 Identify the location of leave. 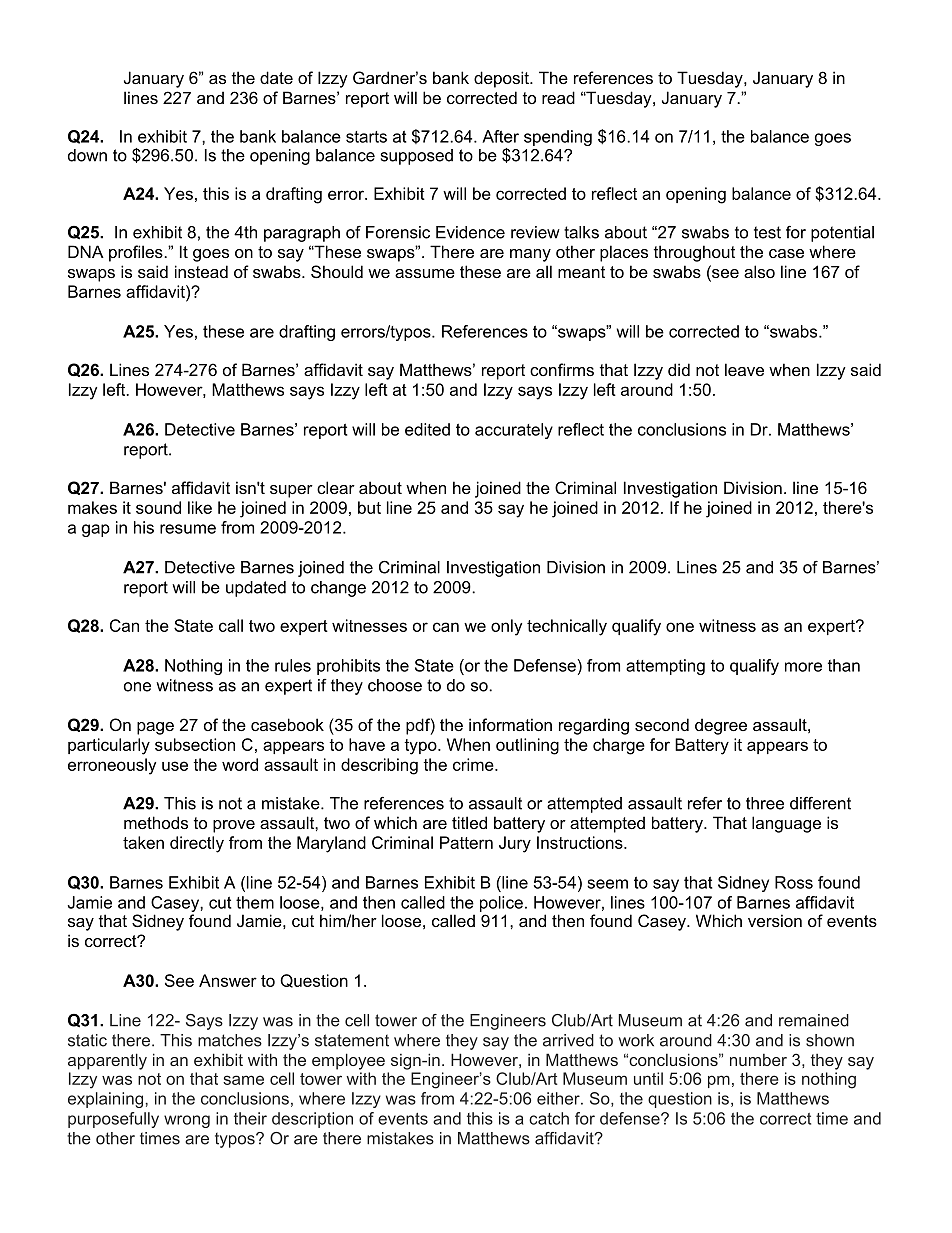
(744, 369).
